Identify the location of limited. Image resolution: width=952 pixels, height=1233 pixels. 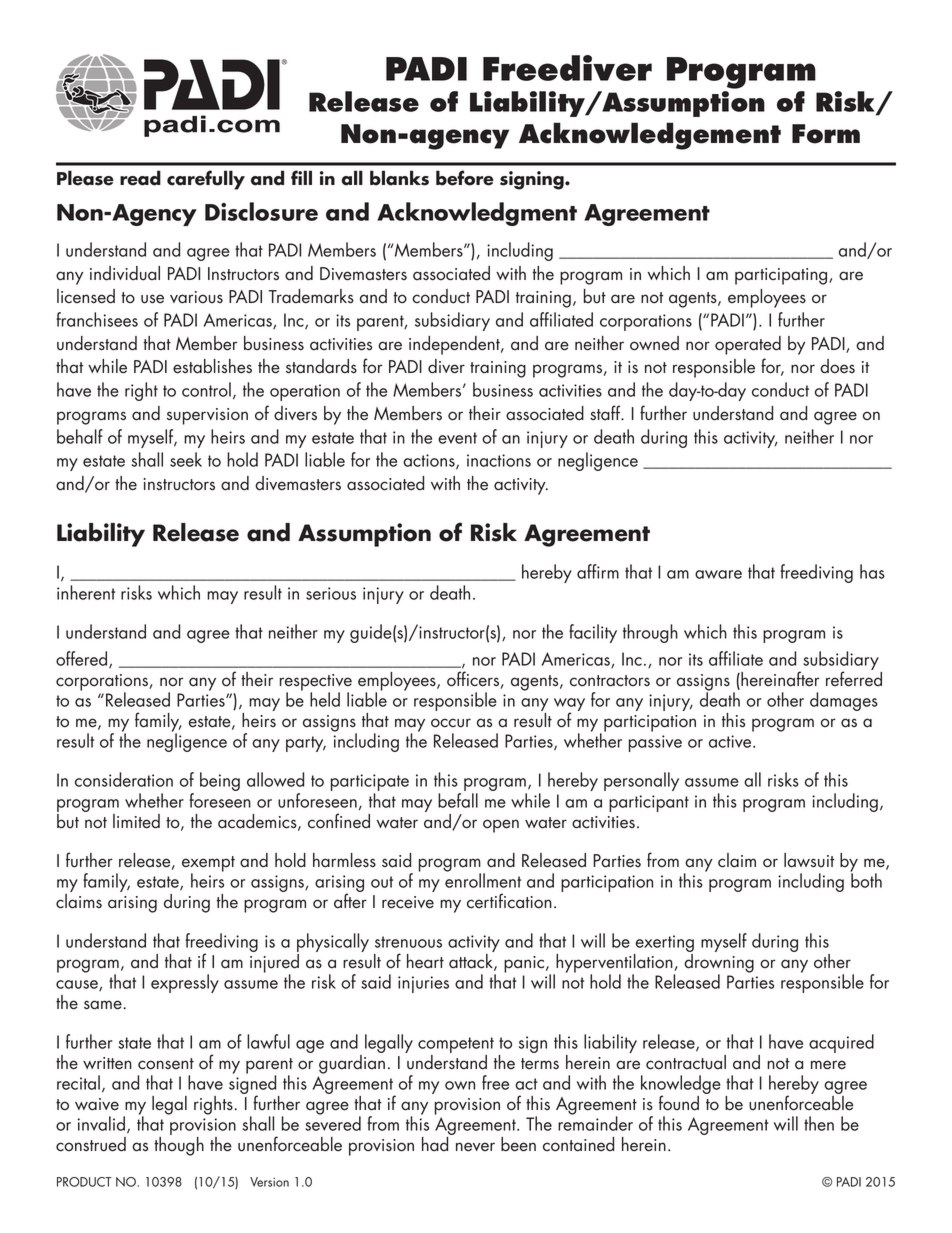
(136, 821).
